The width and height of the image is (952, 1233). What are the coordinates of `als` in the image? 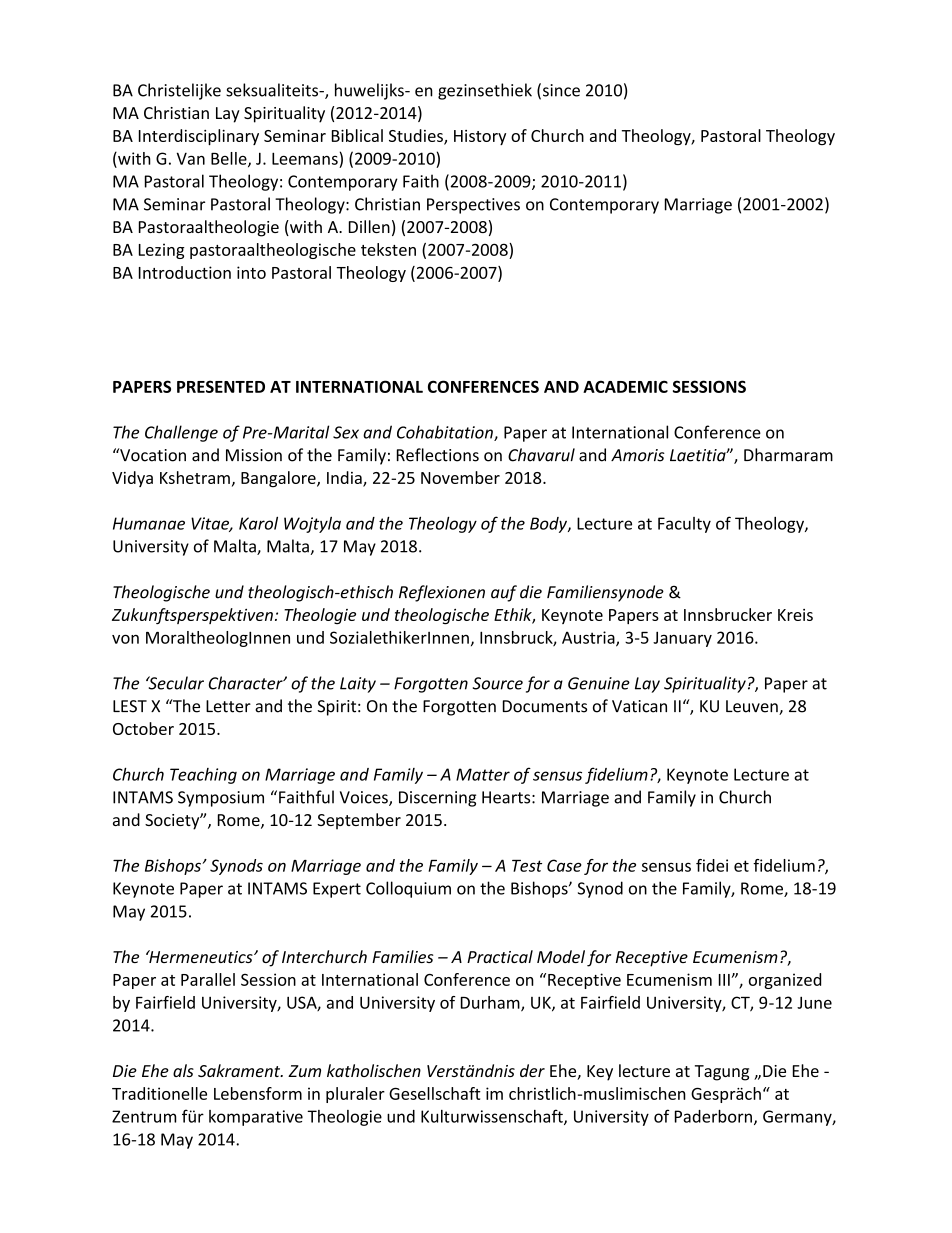 It's located at (183, 1070).
